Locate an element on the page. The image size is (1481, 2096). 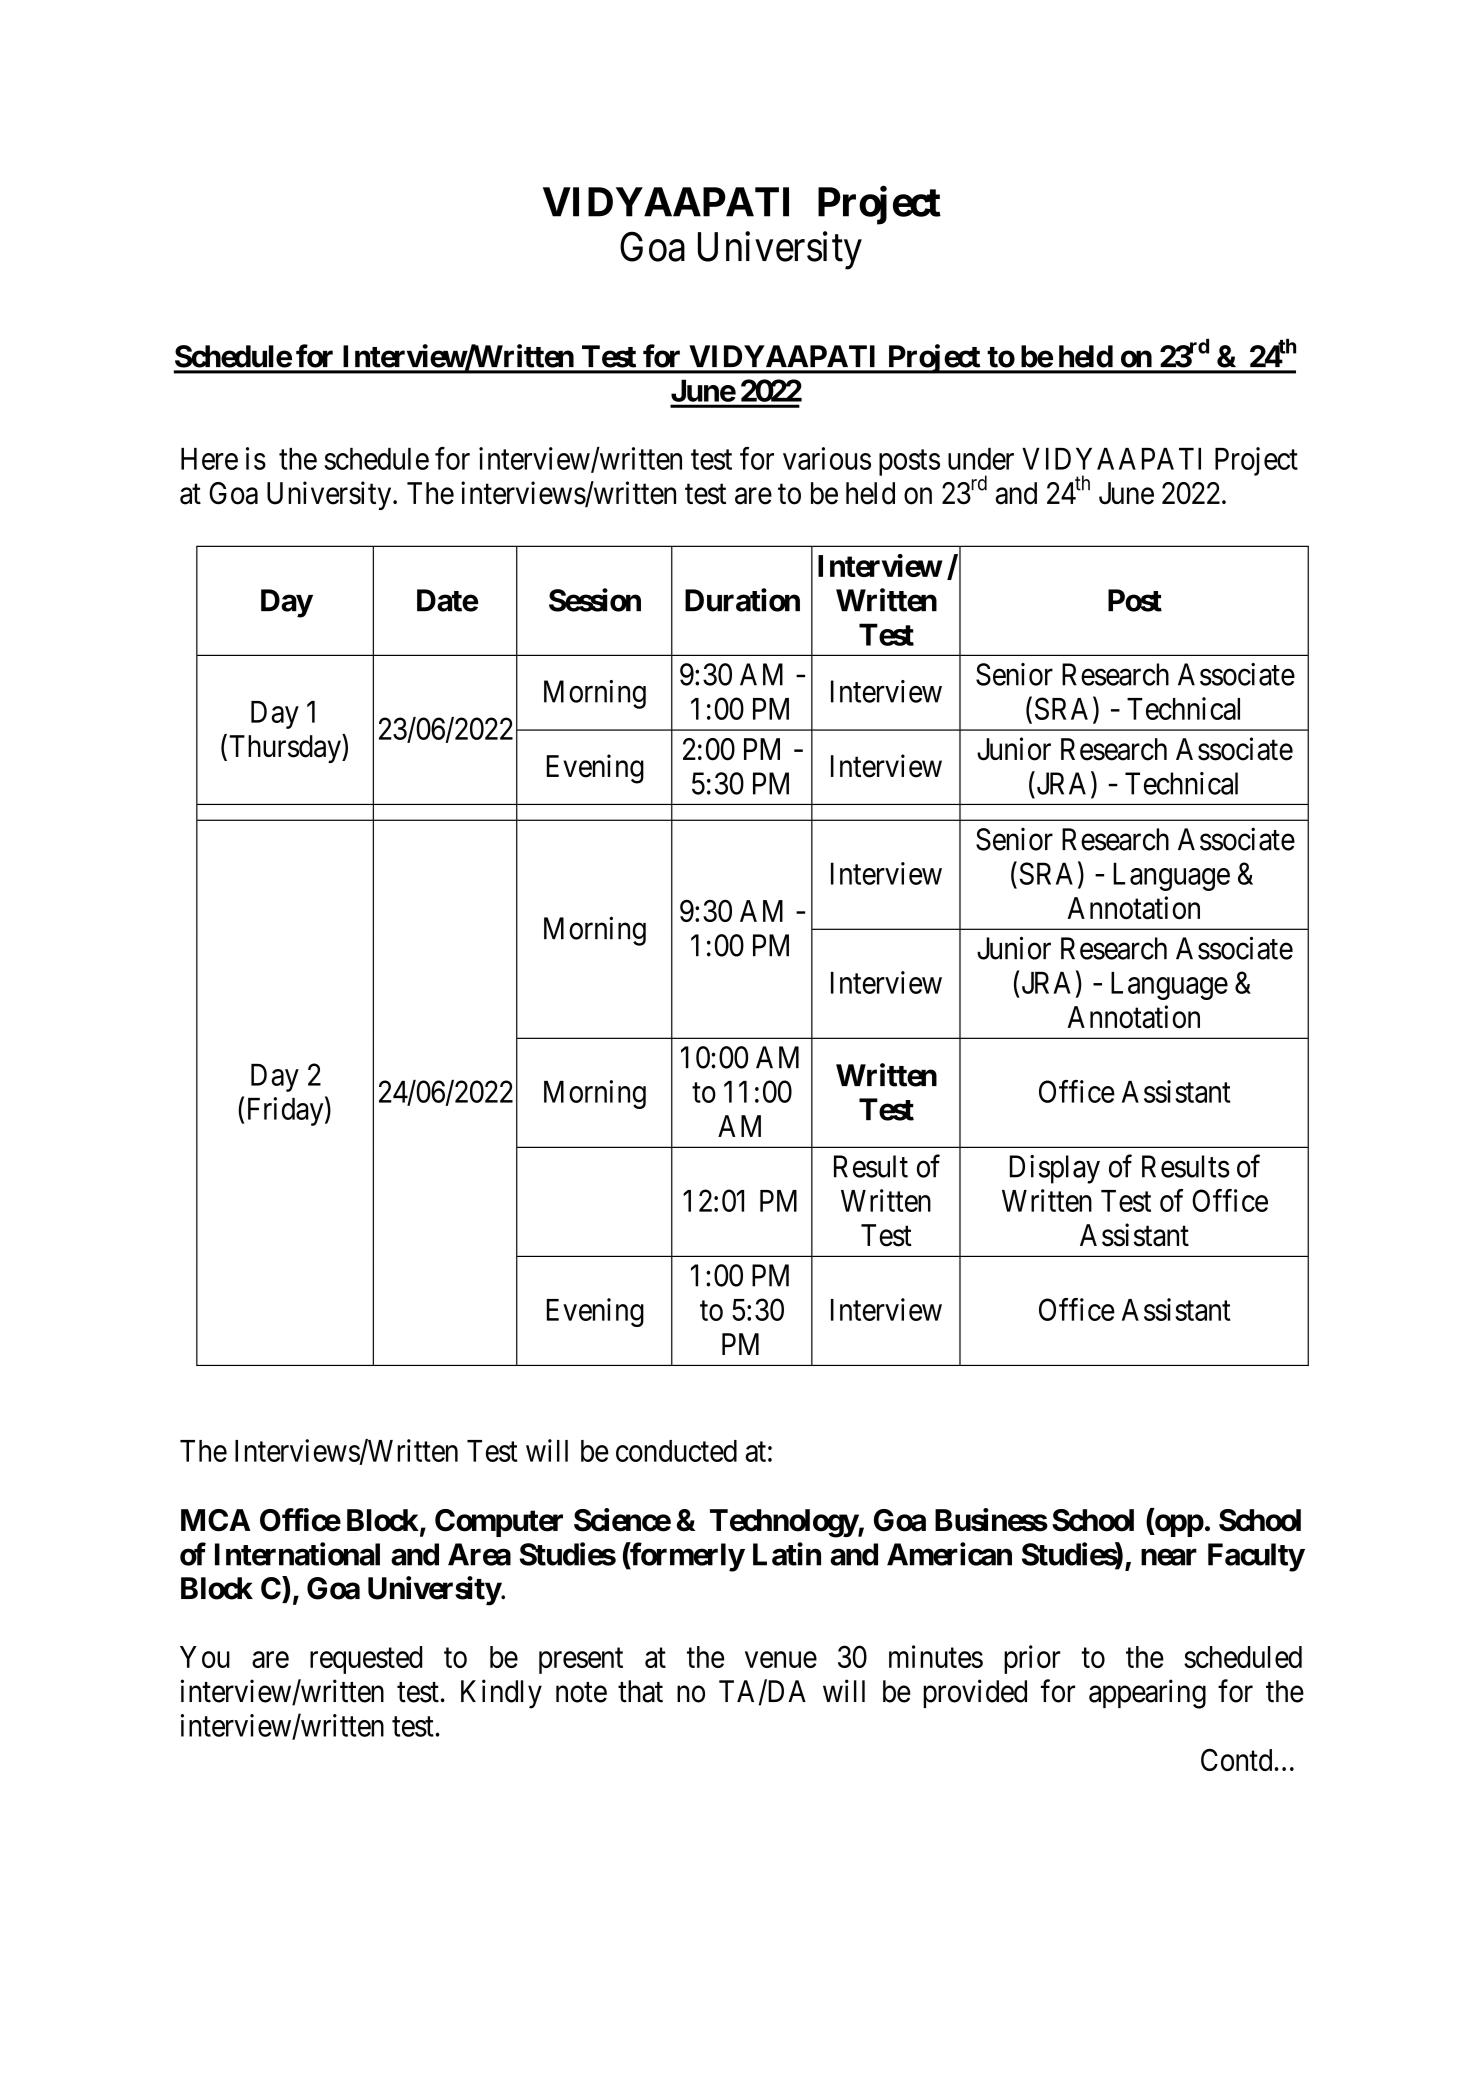
Latin is located at coordinates (787, 1554).
